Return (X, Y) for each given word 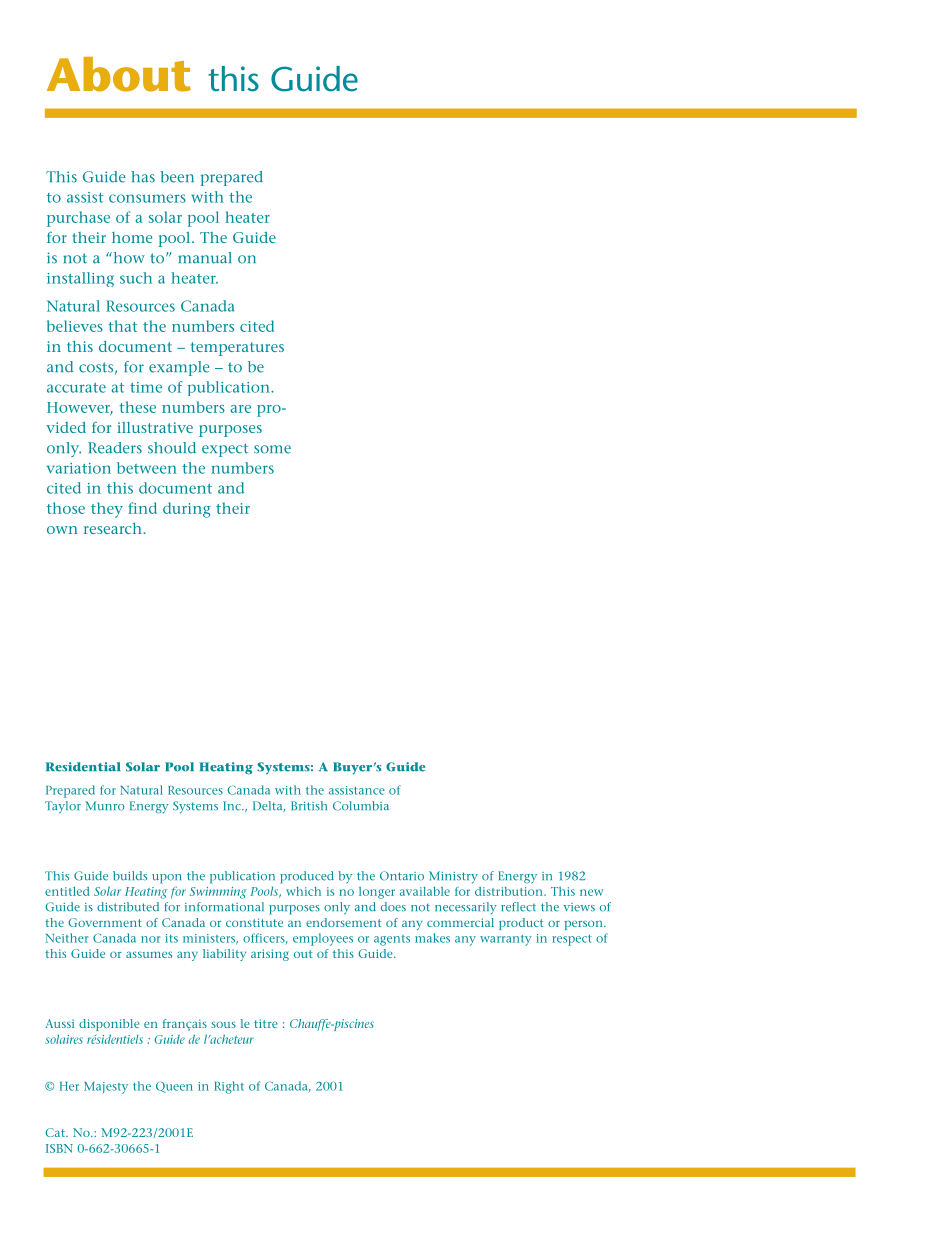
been (177, 177)
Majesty (106, 1088)
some (272, 449)
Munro (105, 806)
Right (229, 1087)
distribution (510, 891)
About (119, 74)
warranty (506, 940)
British (309, 806)
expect (225, 450)
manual (204, 258)
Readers (115, 448)
